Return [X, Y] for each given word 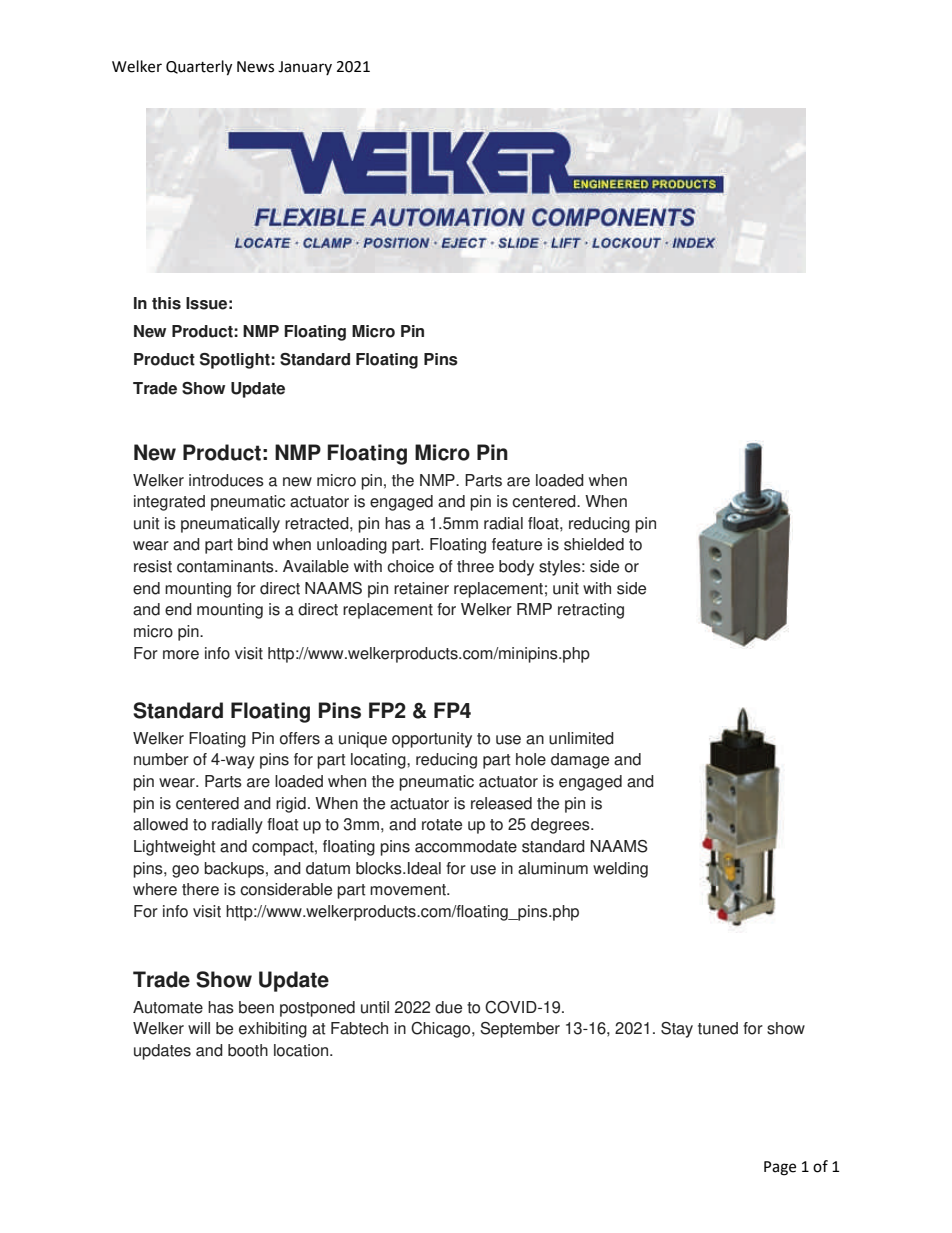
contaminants [226, 566]
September [520, 1030]
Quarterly [199, 68]
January [305, 68]
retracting [591, 611]
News [255, 67]
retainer [421, 588]
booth [248, 1050]
